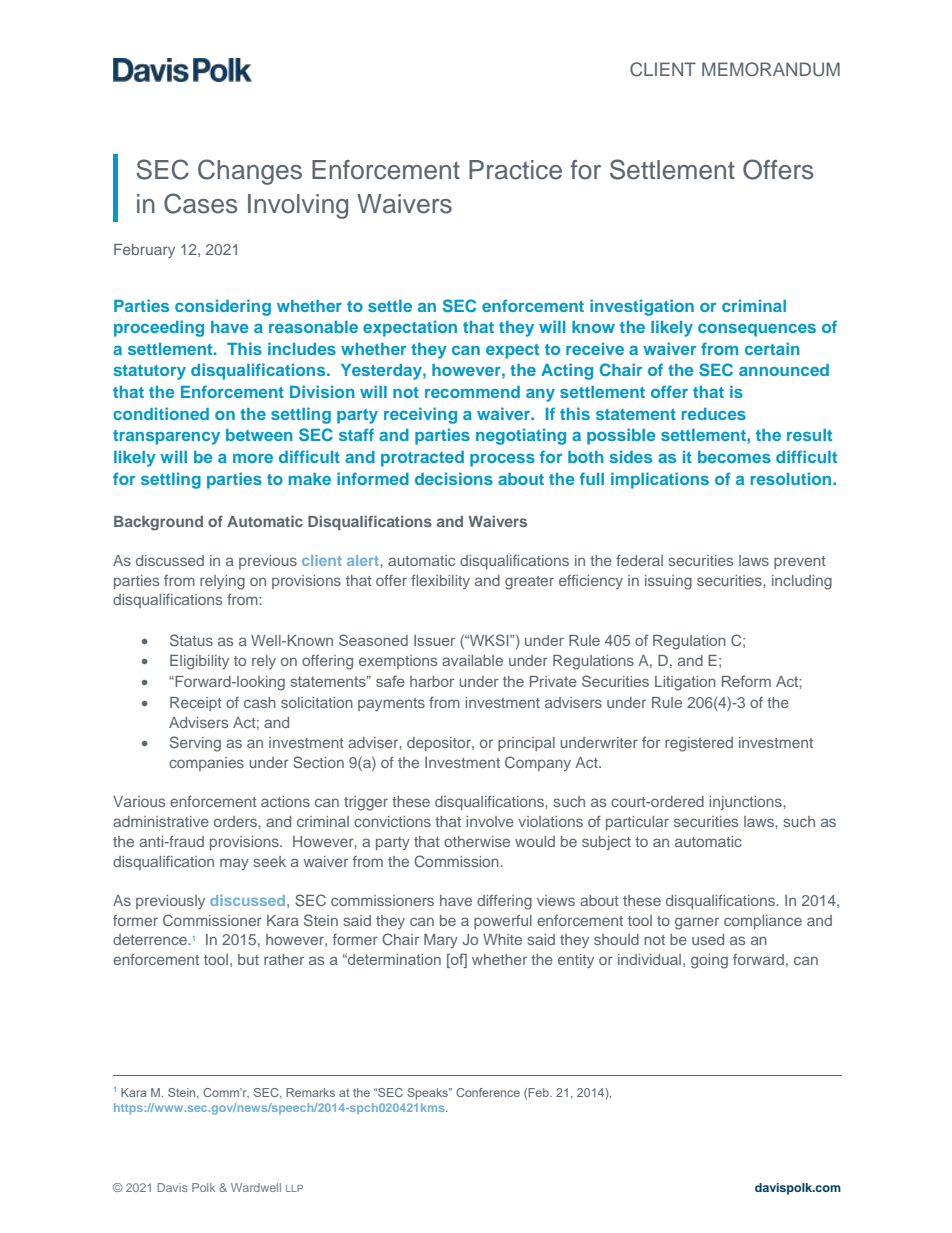 The width and height of the screenshot is (952, 1233). Describe the element at coordinates (488, 1092) in the screenshot. I see `Conference` at that location.
